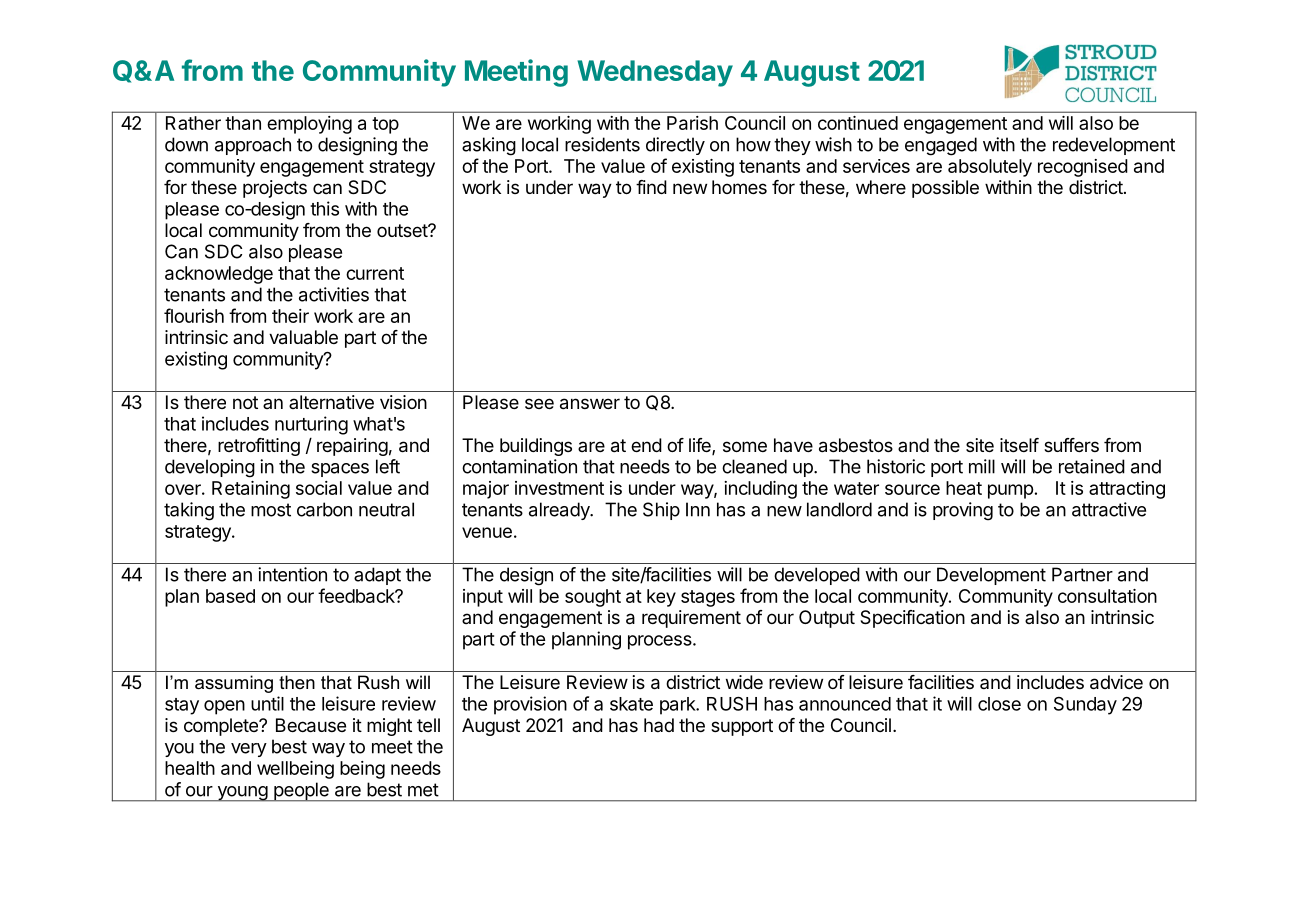 This screenshot has height=924, width=1308. I want to click on process, so click(661, 642).
